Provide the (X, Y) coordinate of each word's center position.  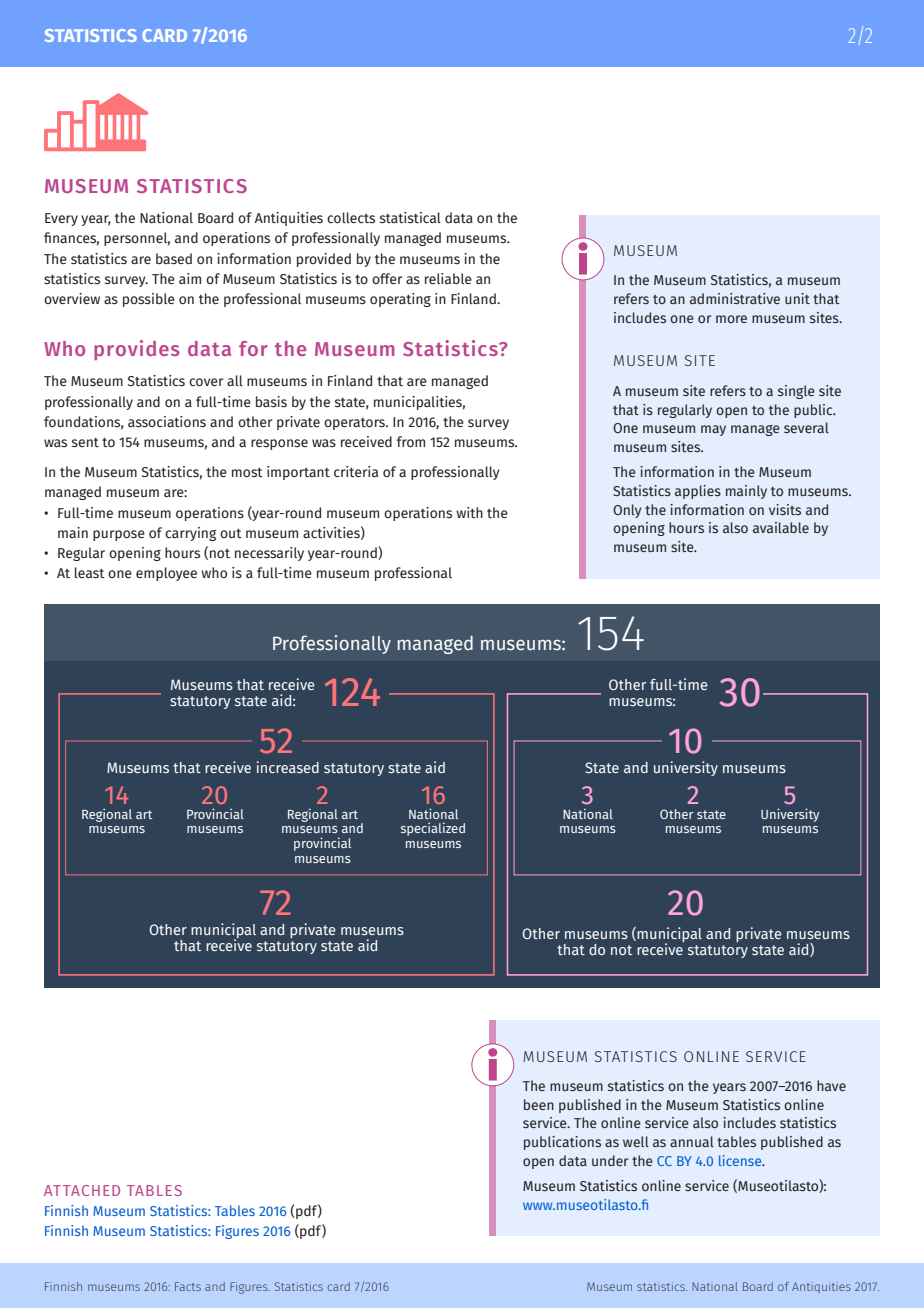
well (636, 1141)
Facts (188, 1286)
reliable (448, 278)
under (610, 1160)
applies (698, 492)
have (831, 1085)
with (469, 512)
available (781, 527)
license (741, 1160)
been (539, 1104)
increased (288, 767)
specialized (433, 829)
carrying (191, 534)
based (174, 259)
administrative (735, 298)
